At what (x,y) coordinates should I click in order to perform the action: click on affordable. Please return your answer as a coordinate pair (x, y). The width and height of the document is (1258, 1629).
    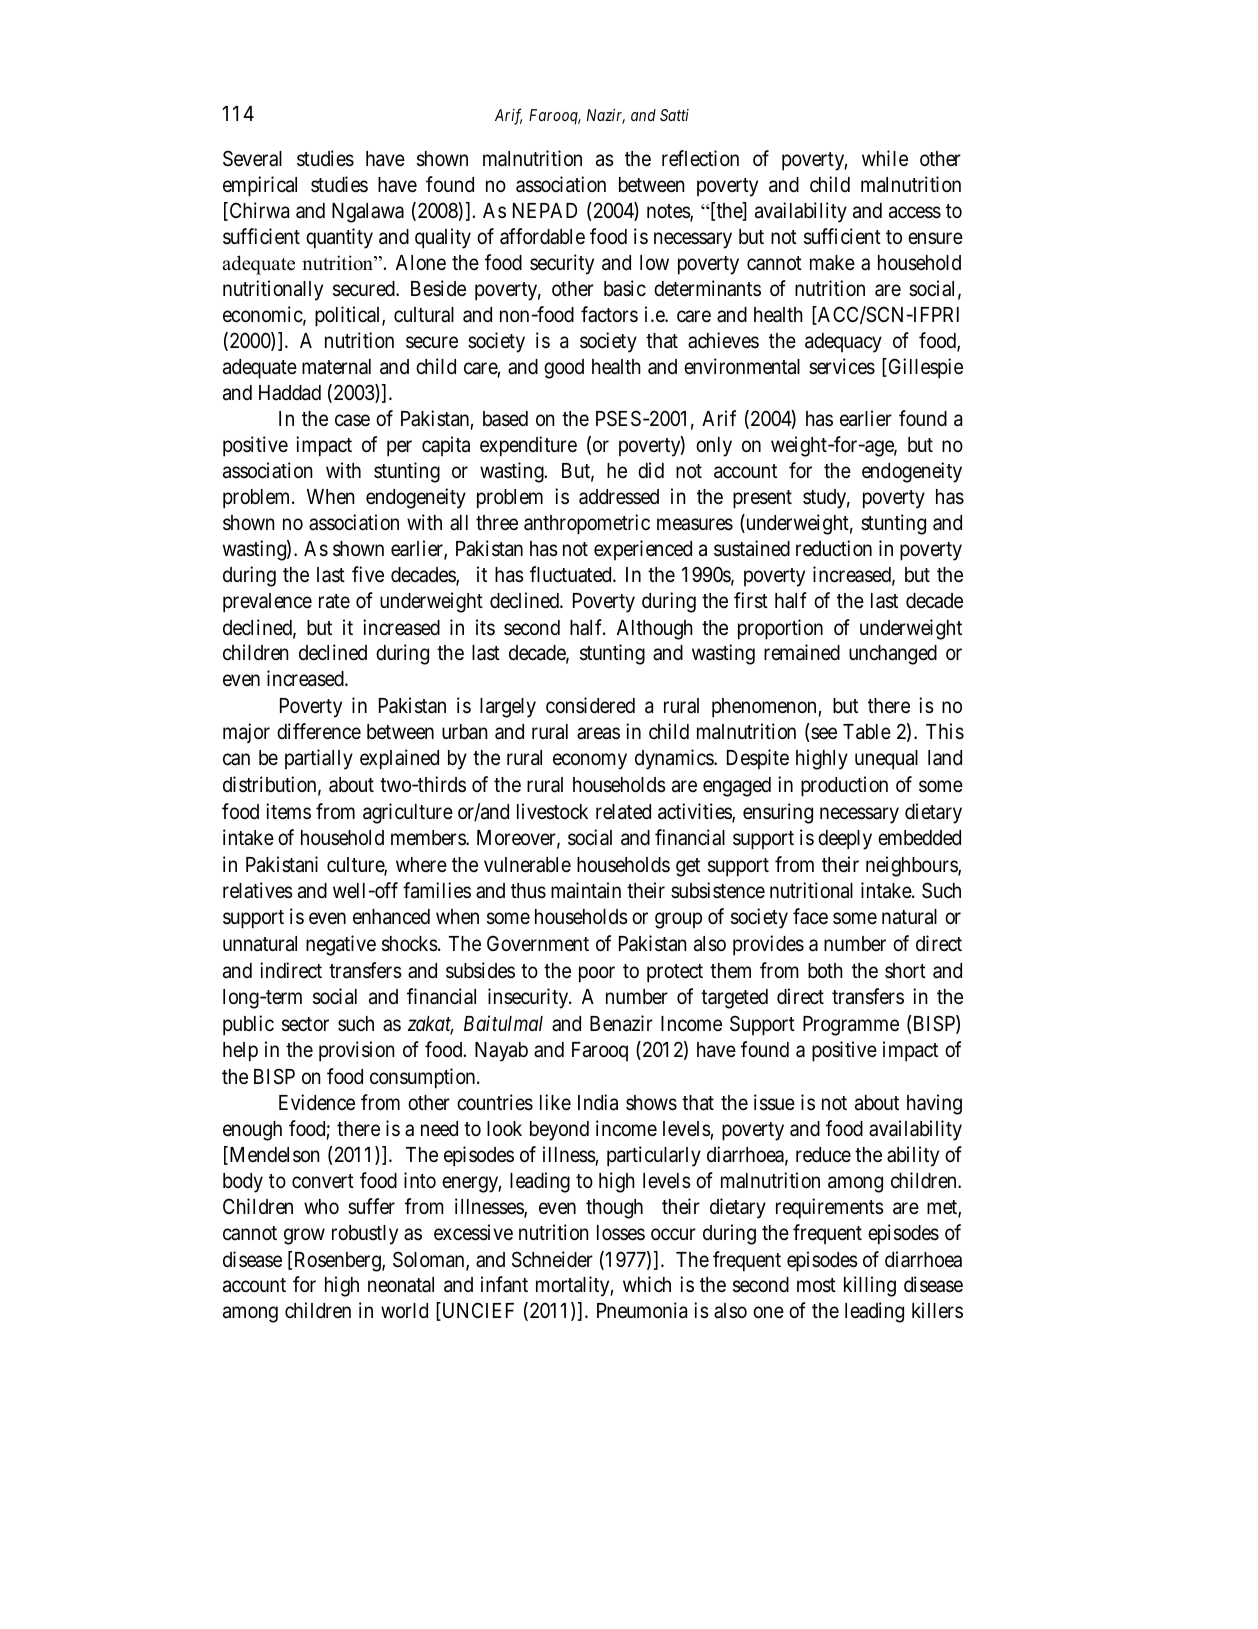
    Looking at the image, I should click on (542, 236).
